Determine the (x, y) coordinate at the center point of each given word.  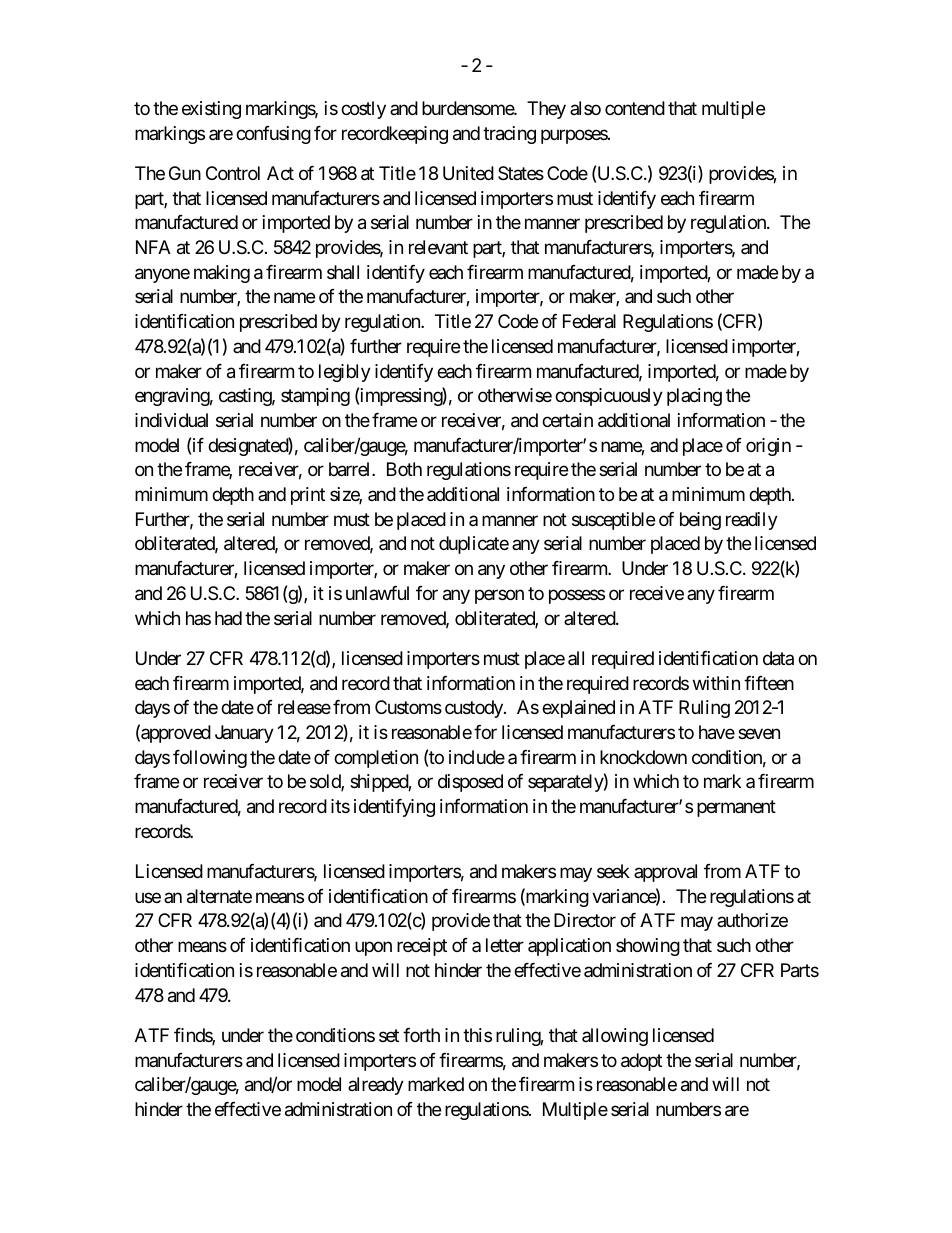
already (376, 1086)
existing (211, 110)
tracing (509, 135)
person (499, 596)
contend (635, 108)
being (700, 521)
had (228, 618)
